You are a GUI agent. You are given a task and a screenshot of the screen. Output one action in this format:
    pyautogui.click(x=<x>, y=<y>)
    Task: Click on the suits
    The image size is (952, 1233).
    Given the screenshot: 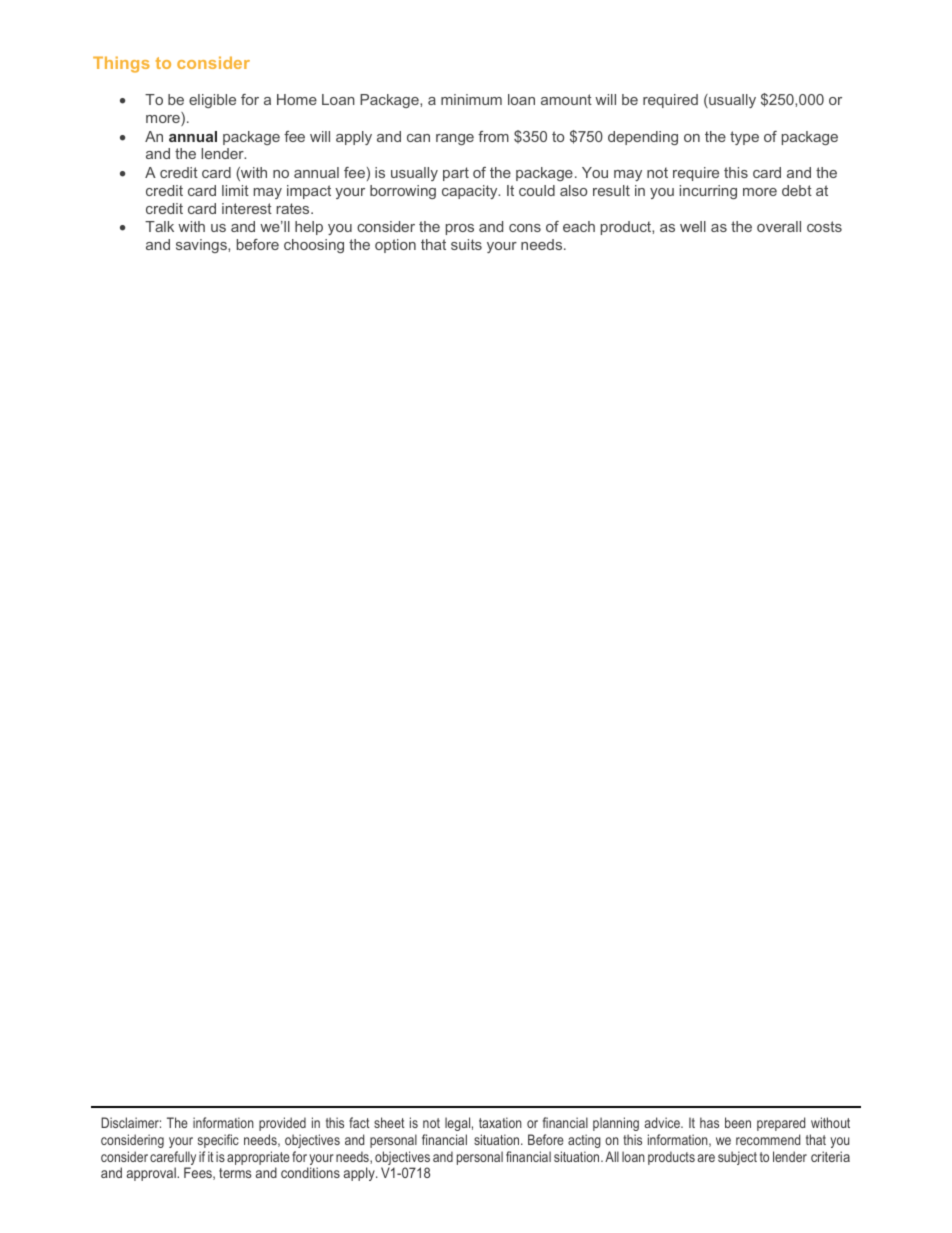 What is the action you would take?
    pyautogui.click(x=466, y=244)
